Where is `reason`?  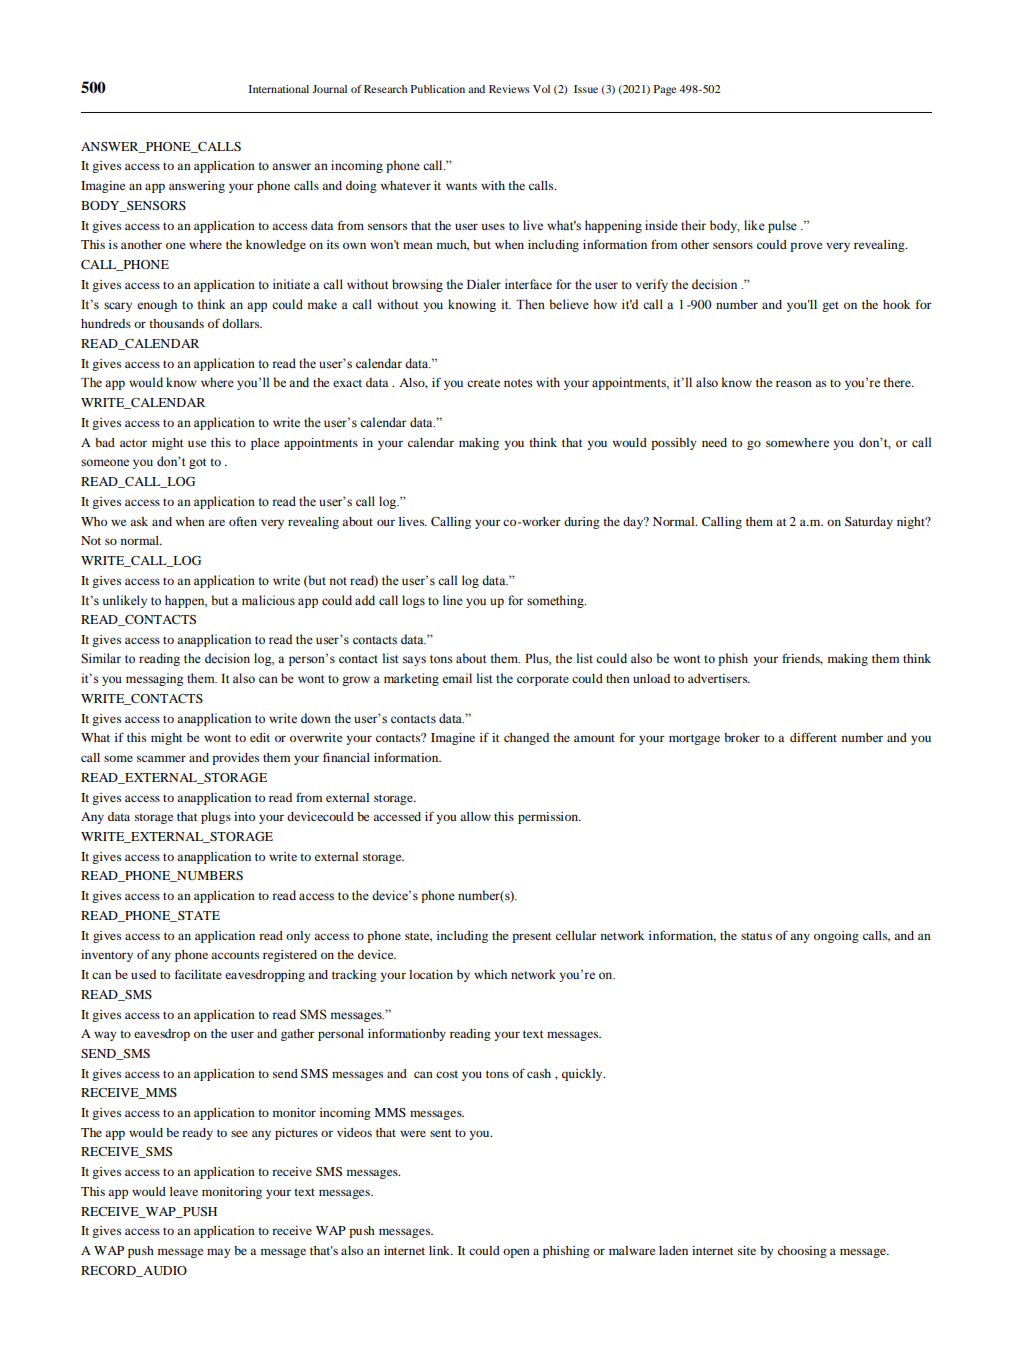
reason is located at coordinates (794, 383).
